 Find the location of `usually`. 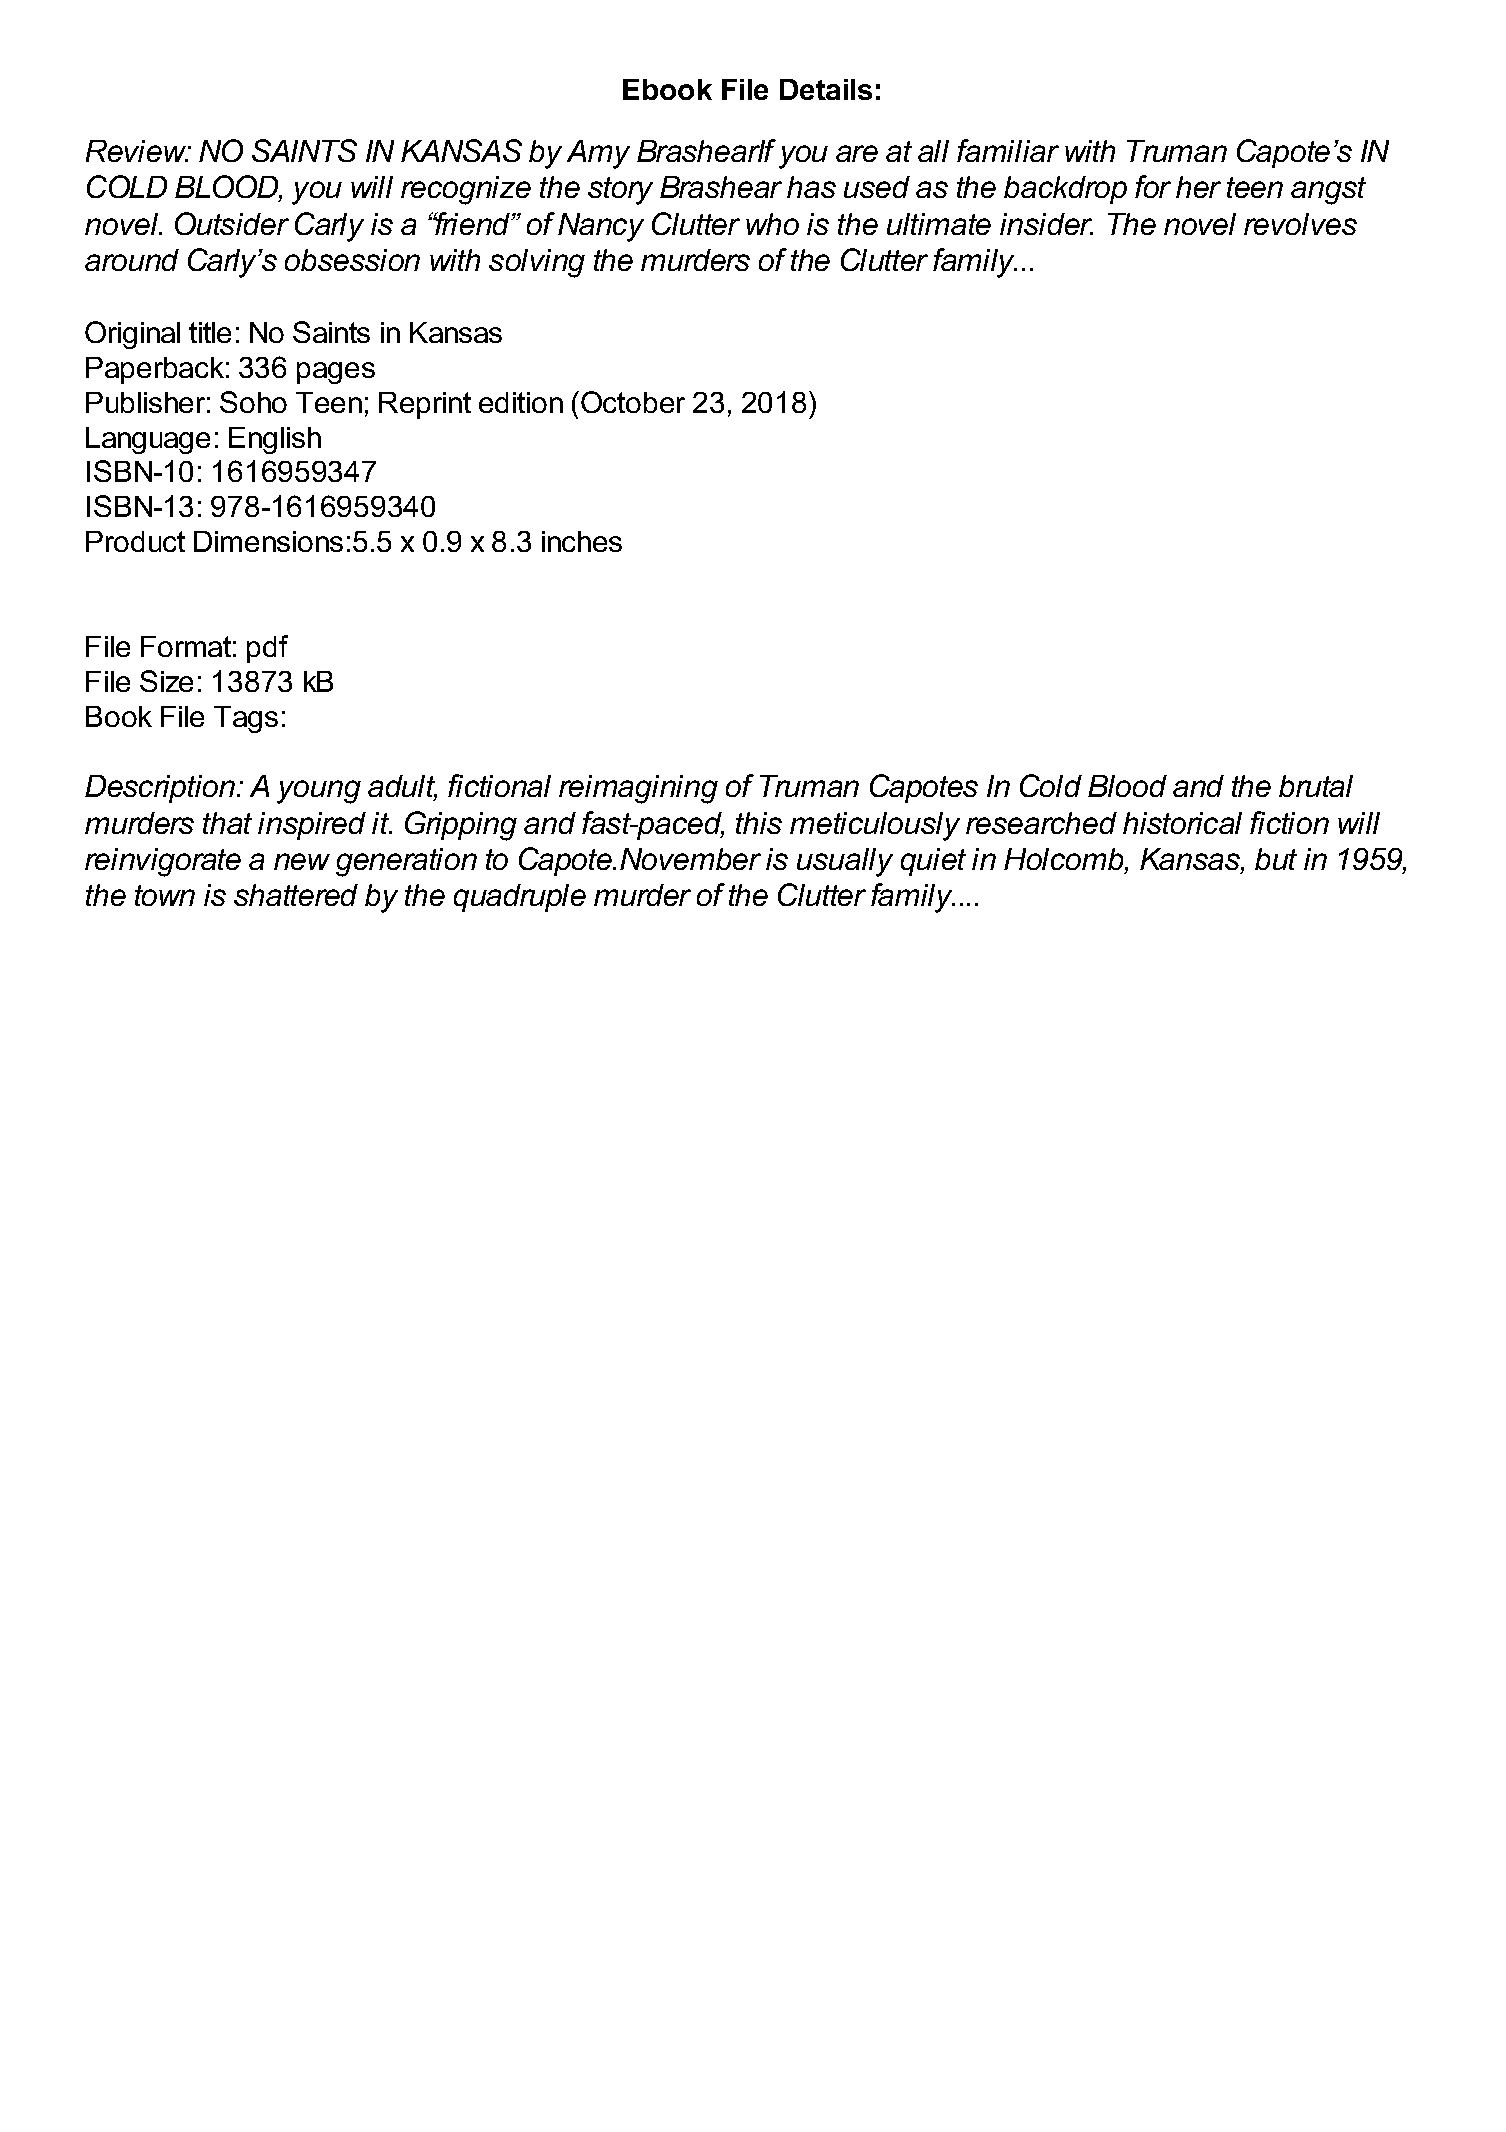

usually is located at coordinates (845, 862).
